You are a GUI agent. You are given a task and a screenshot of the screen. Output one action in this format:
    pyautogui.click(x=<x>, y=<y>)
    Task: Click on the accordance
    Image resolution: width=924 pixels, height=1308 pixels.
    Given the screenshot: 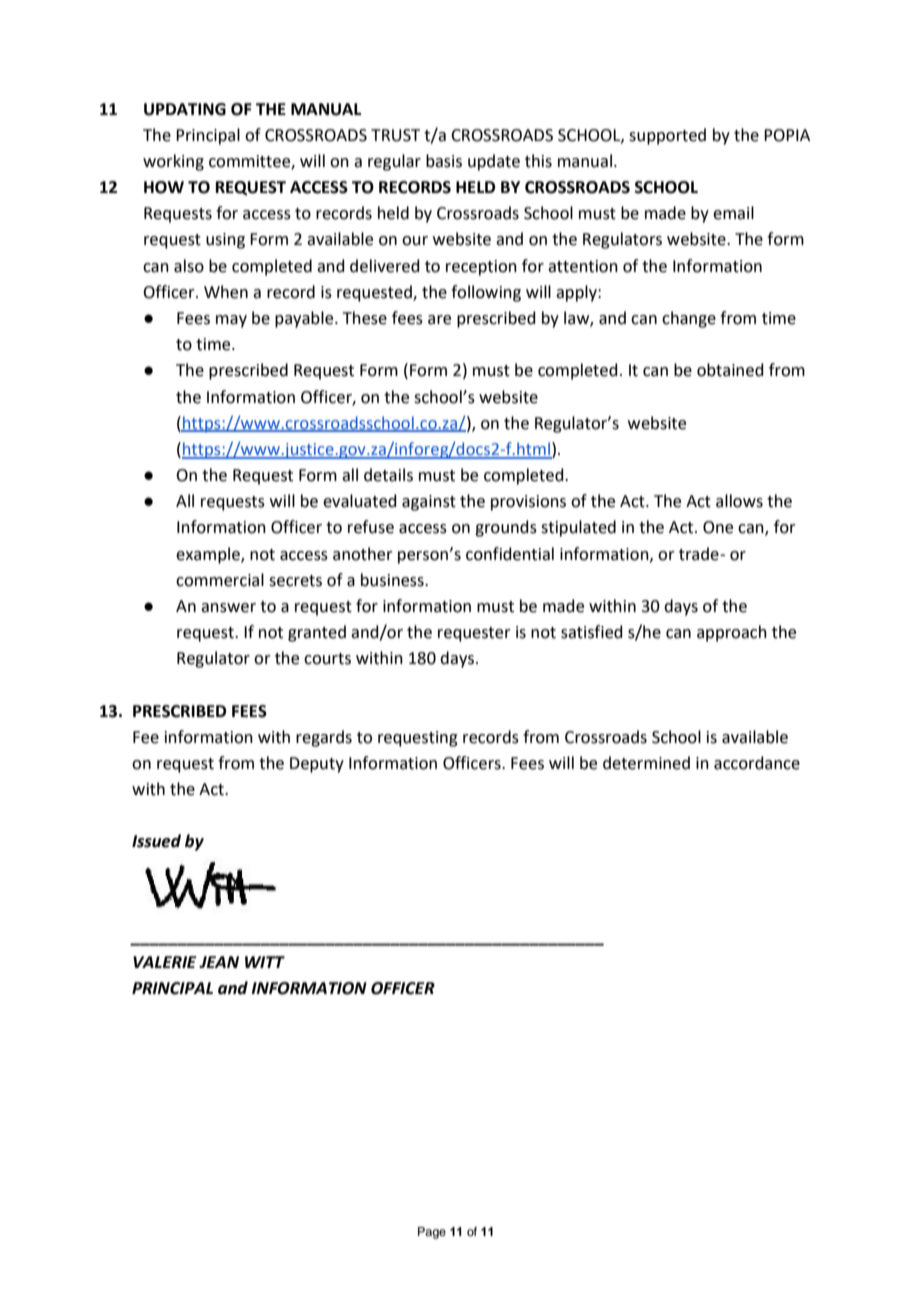 What is the action you would take?
    pyautogui.click(x=757, y=763)
